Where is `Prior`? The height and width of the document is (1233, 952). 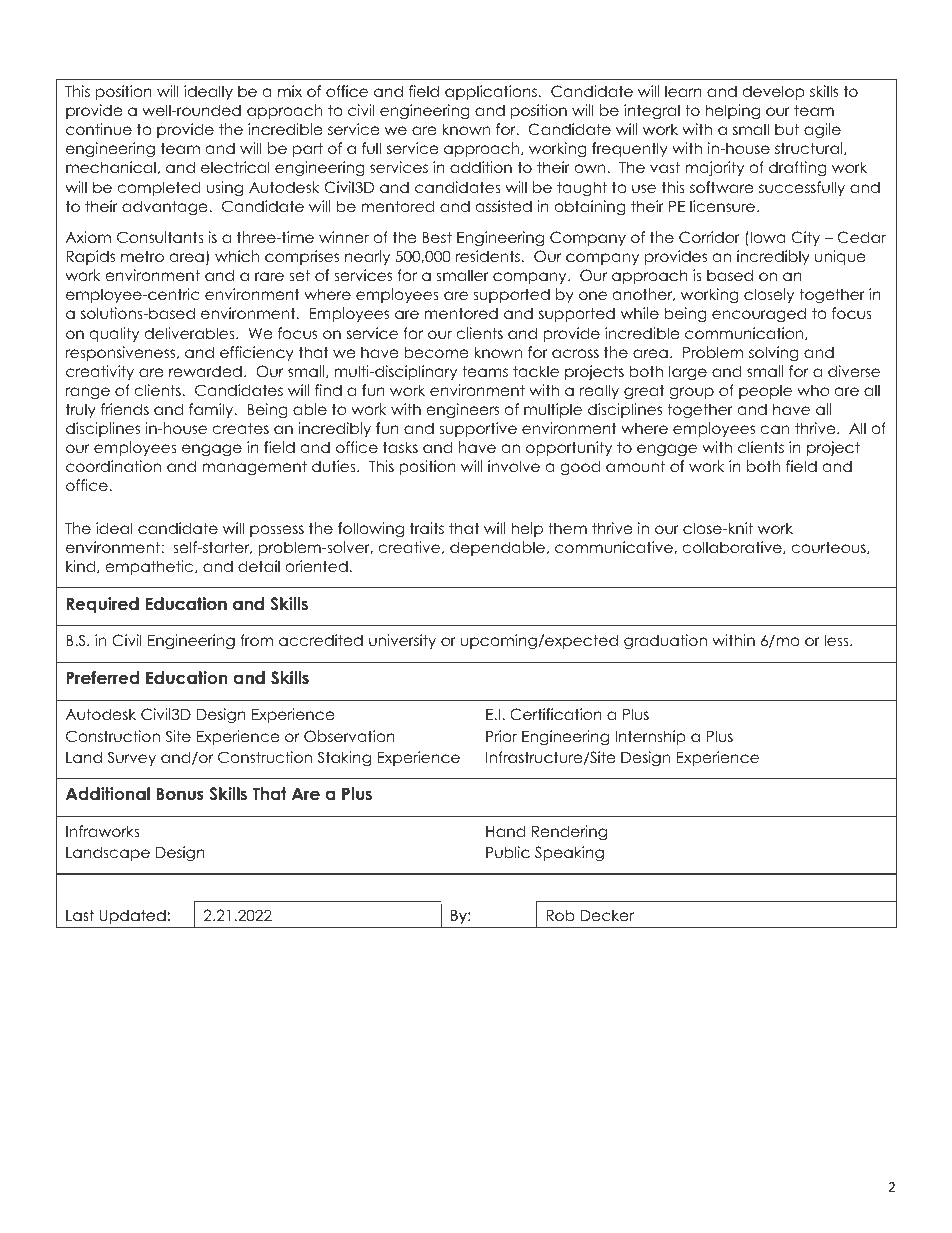
Prior is located at coordinates (501, 736).
